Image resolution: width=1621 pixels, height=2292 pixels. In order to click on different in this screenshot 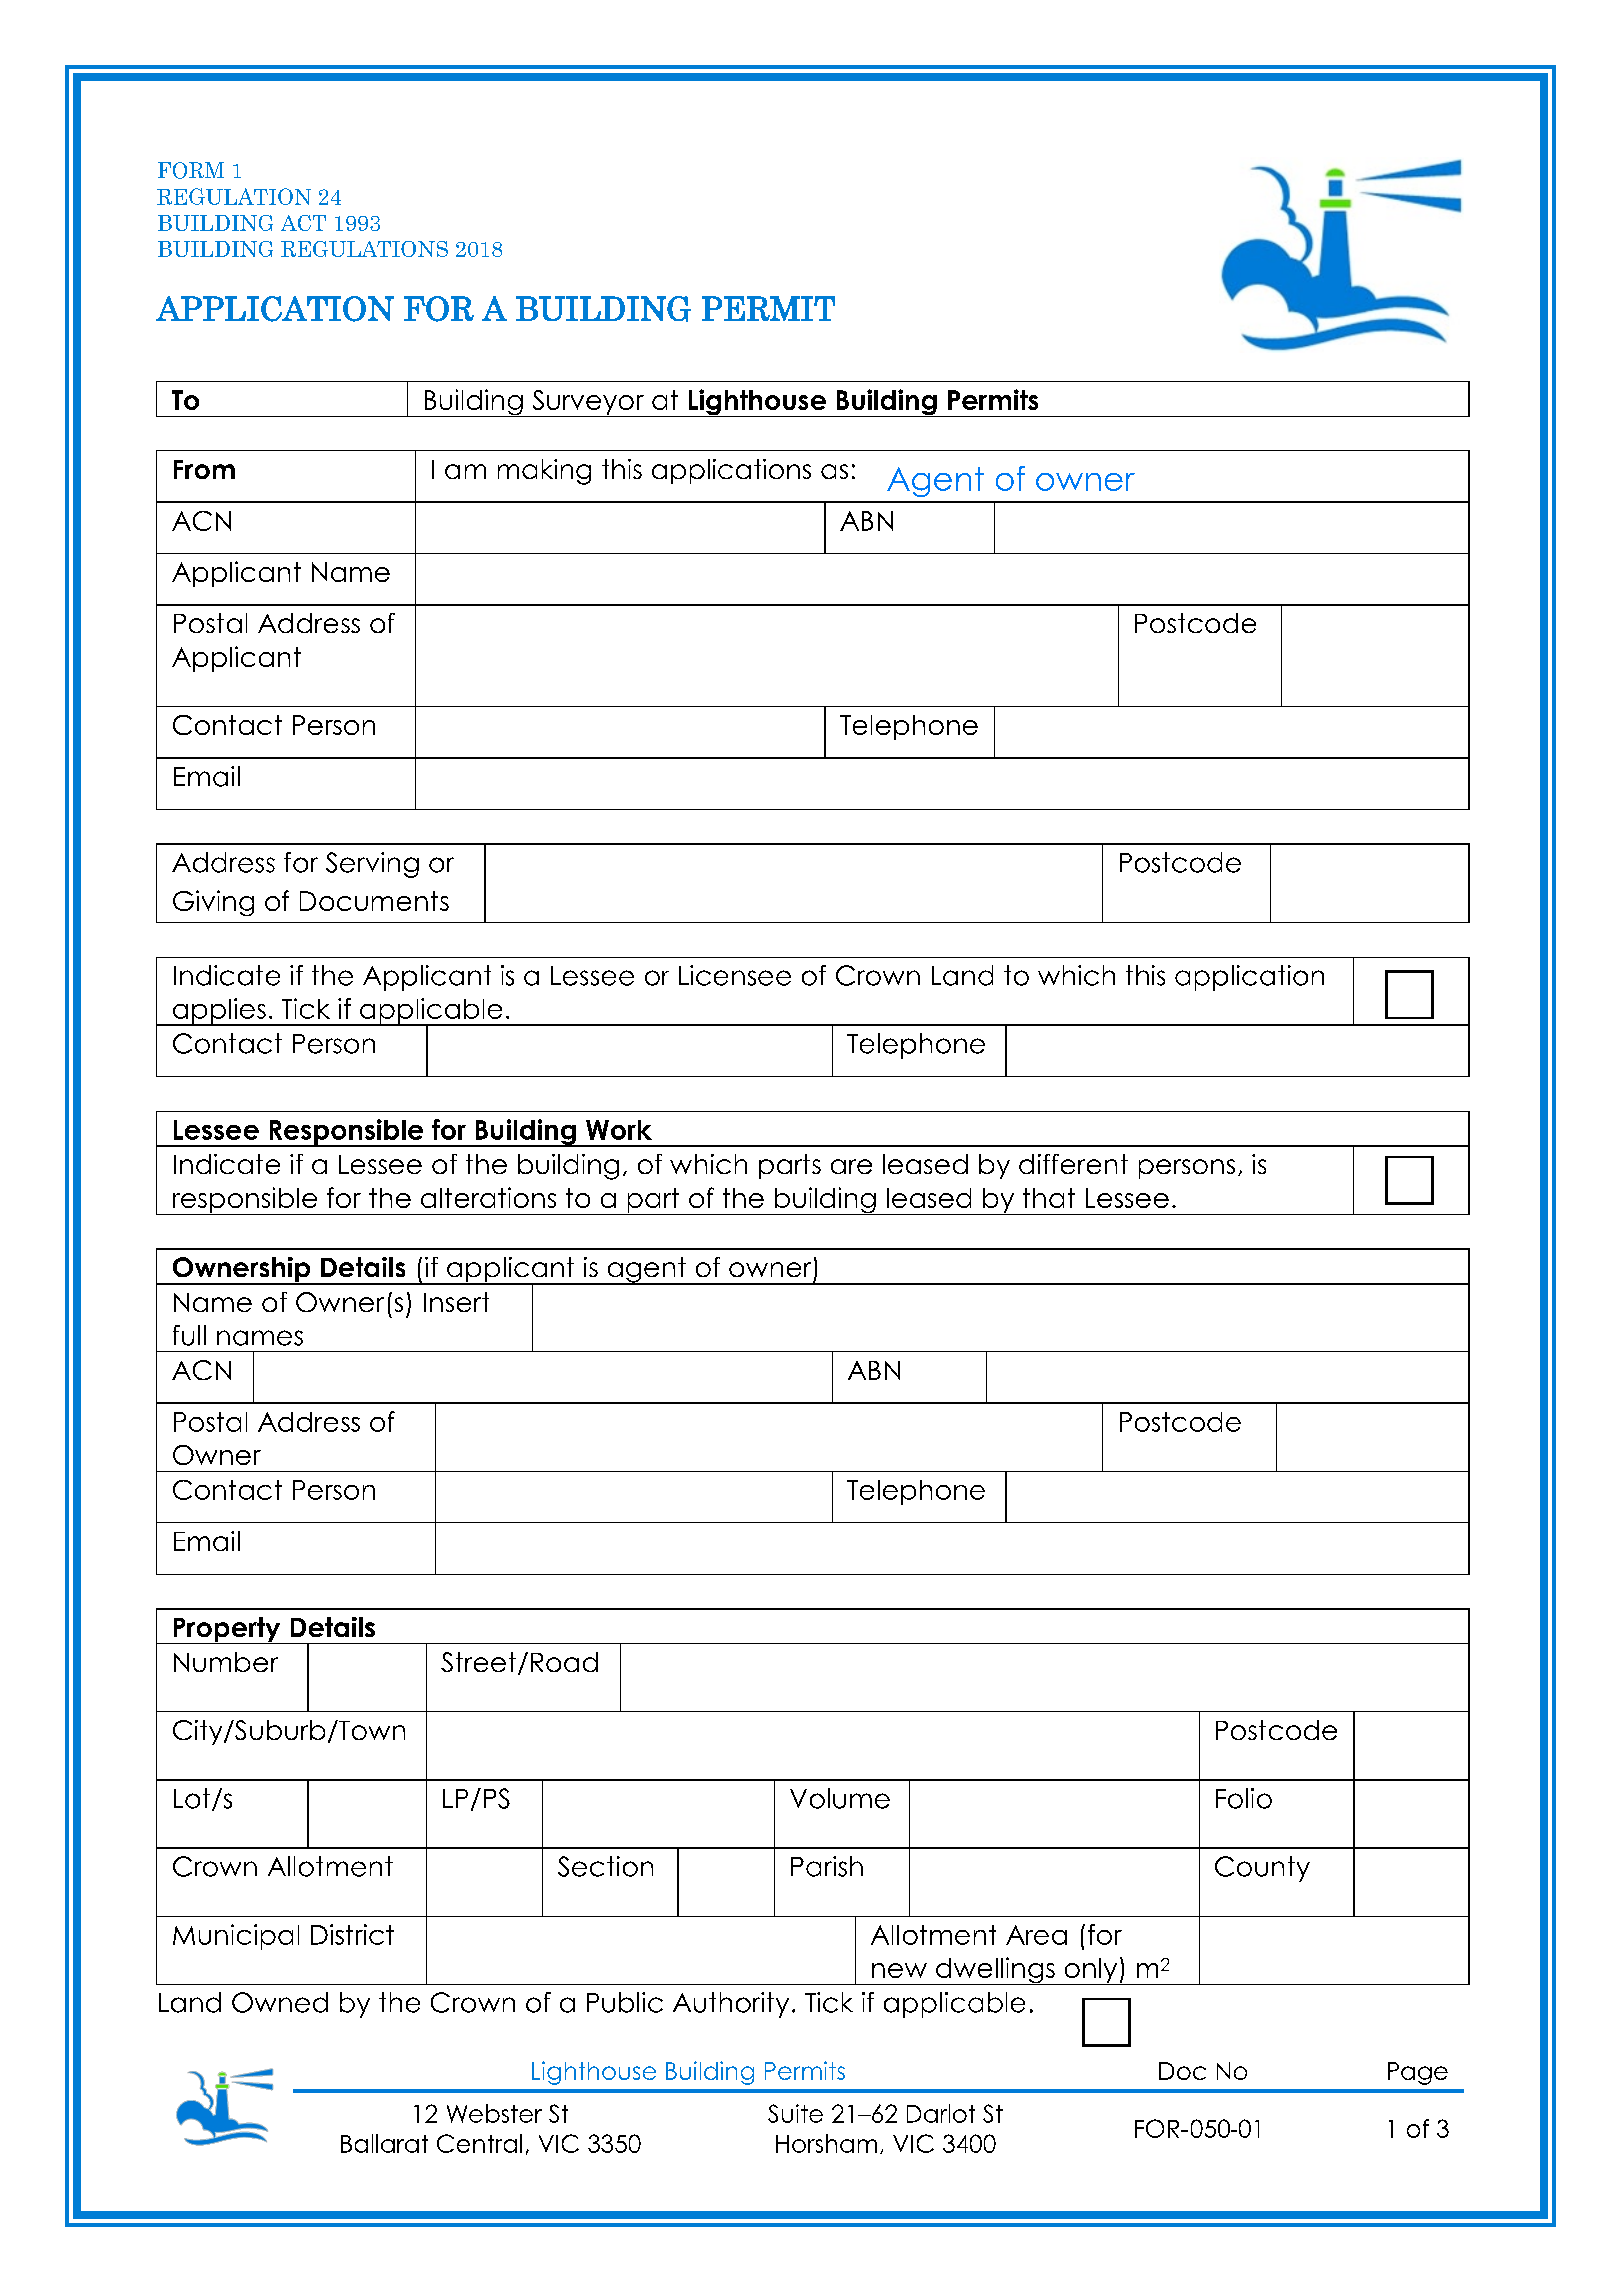, I will do `click(1073, 1164)`.
